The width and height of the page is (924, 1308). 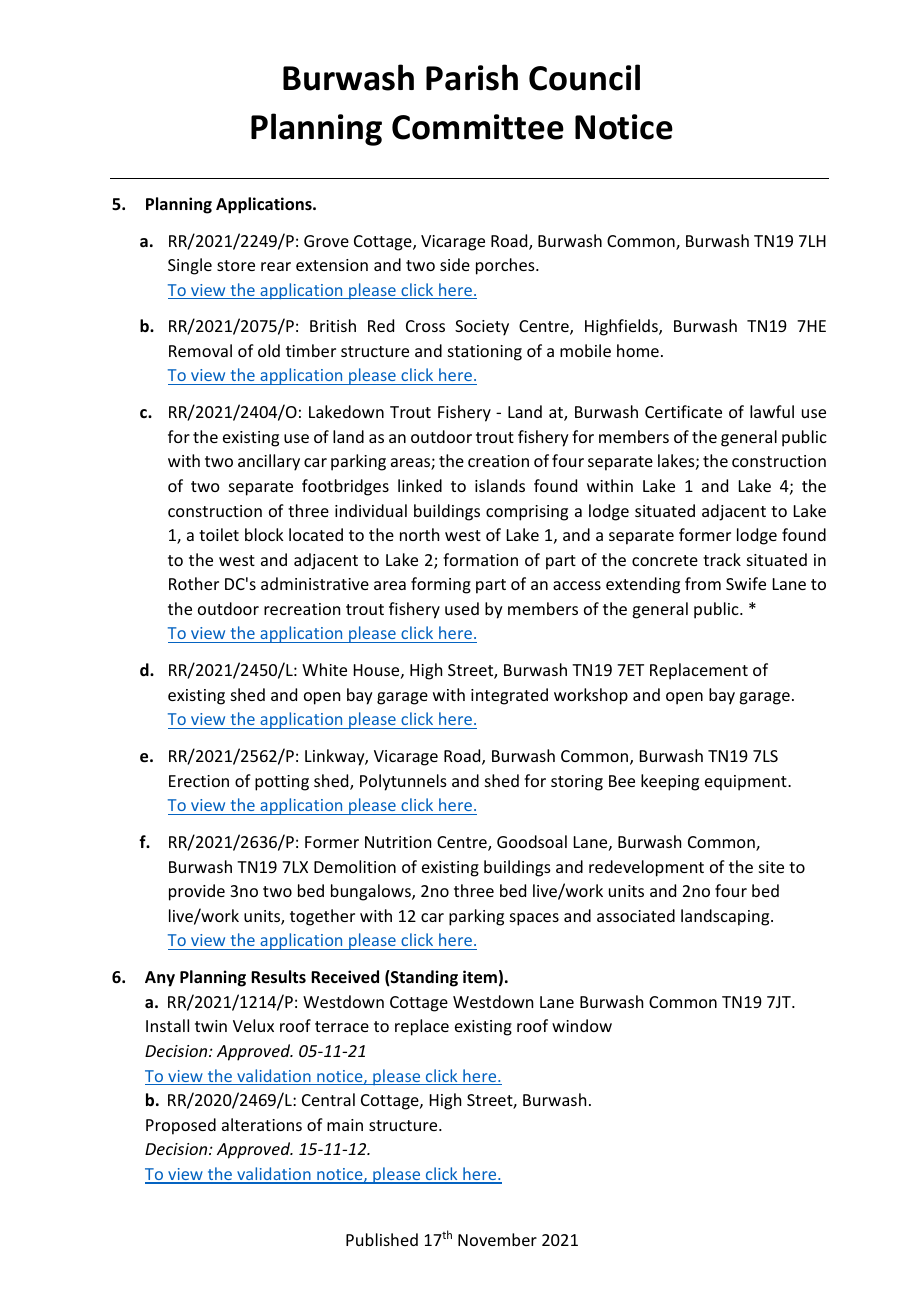 What do you see at coordinates (584, 77) in the page?
I see `Council` at bounding box center [584, 77].
